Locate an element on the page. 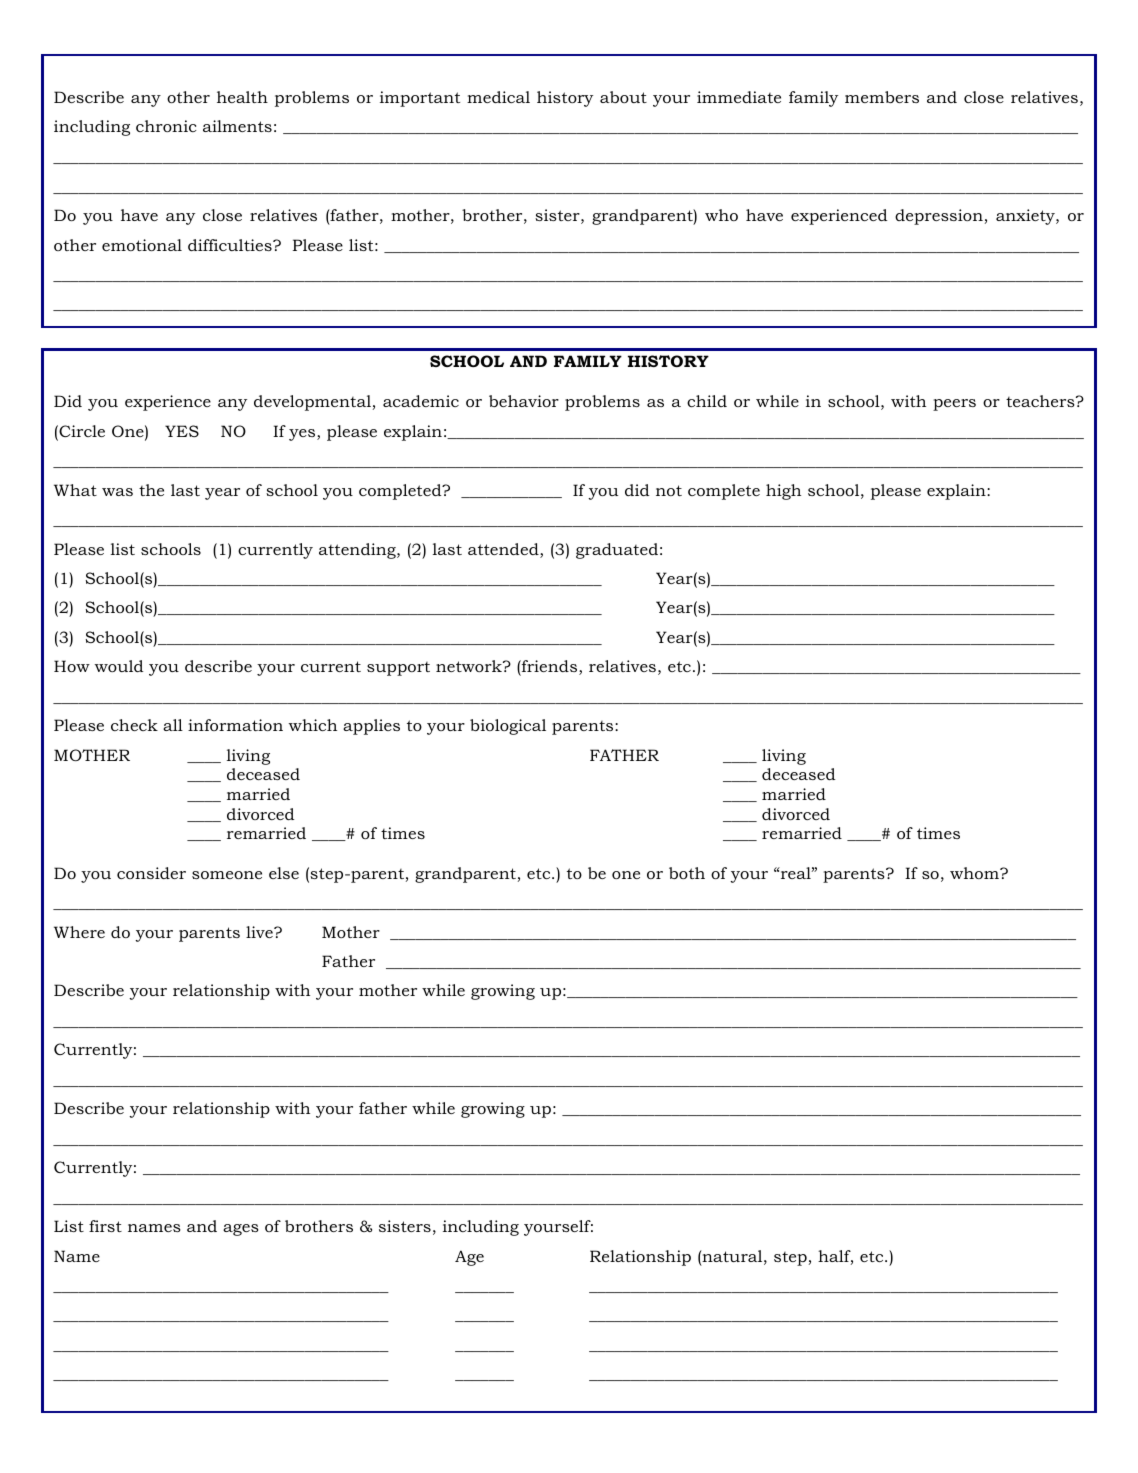  medical is located at coordinates (498, 97).
